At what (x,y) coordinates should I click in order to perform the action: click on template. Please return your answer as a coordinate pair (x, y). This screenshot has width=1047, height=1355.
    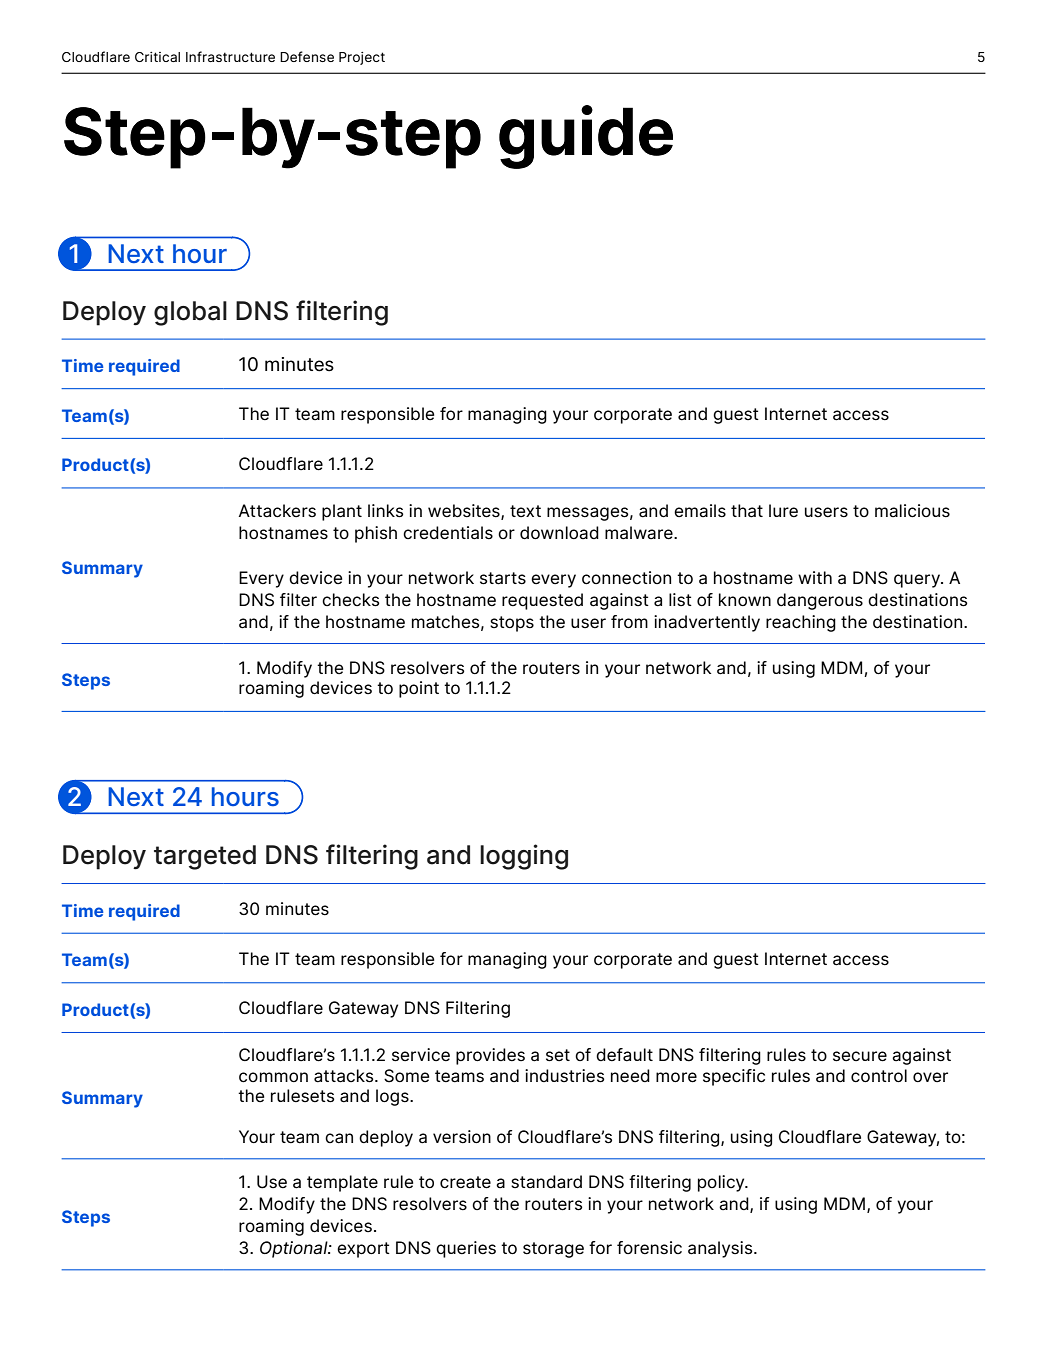
    Looking at the image, I should click on (342, 1183).
